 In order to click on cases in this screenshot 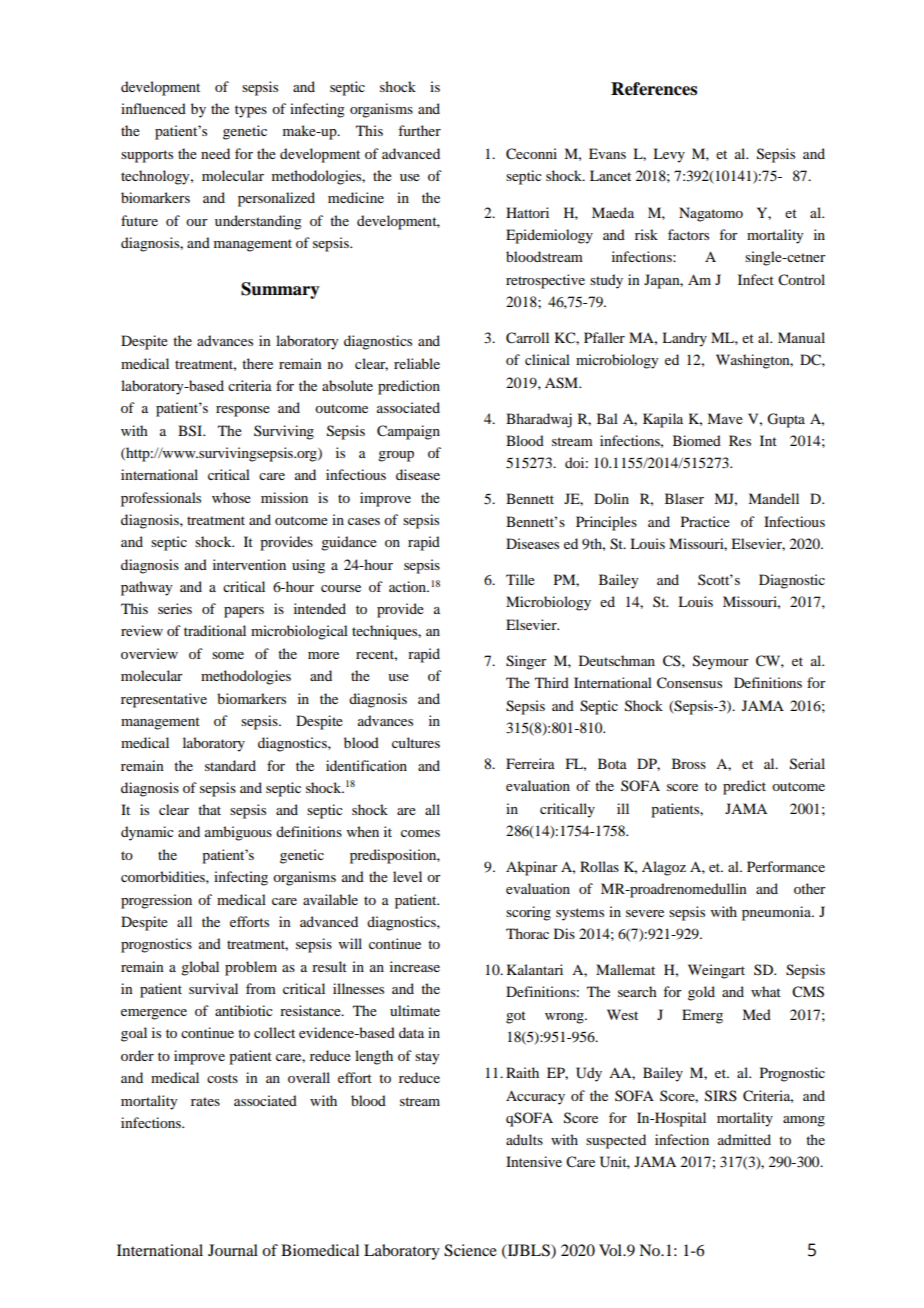, I will do `click(364, 521)`.
